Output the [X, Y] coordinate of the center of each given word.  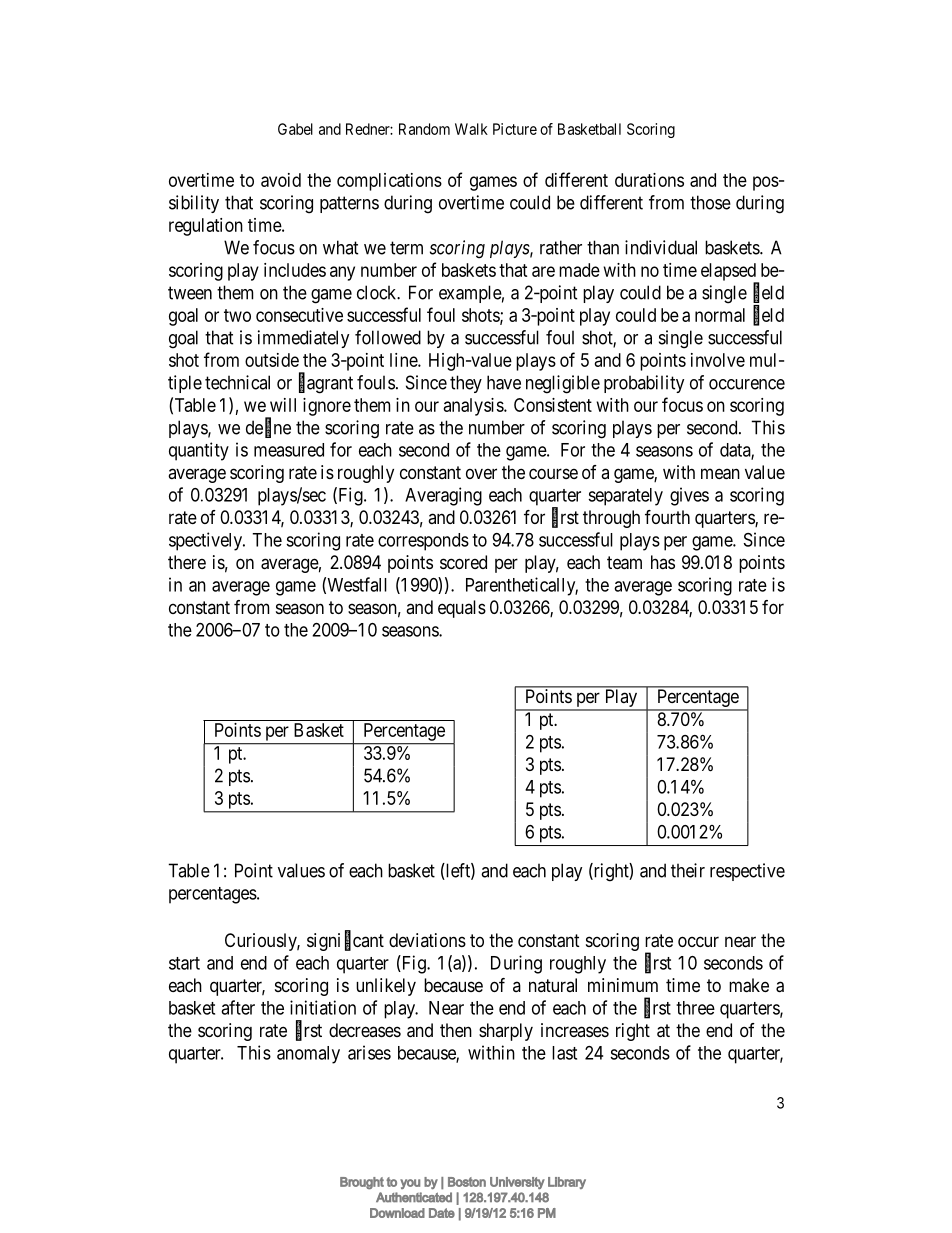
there [187, 562]
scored [463, 562]
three [695, 1008]
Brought [362, 1183]
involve [718, 360]
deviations [427, 940]
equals [462, 609]
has [663, 562]
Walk [471, 129]
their [688, 870]
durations [649, 180]
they [466, 384]
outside [272, 360]
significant [345, 941]
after [238, 1007]
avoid [281, 180]
